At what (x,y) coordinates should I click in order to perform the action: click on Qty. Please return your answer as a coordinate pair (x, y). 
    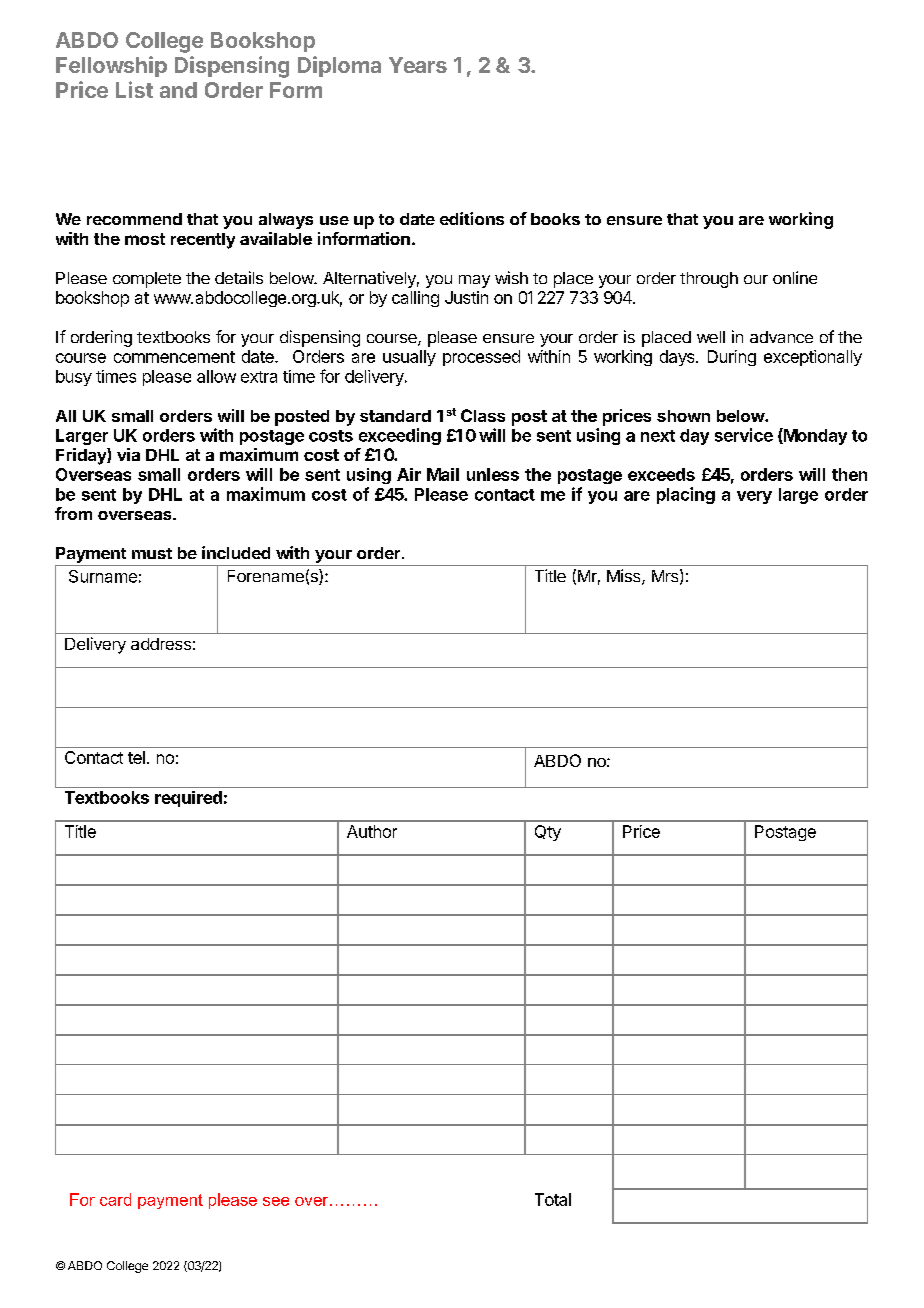
    Looking at the image, I should click on (548, 833).
